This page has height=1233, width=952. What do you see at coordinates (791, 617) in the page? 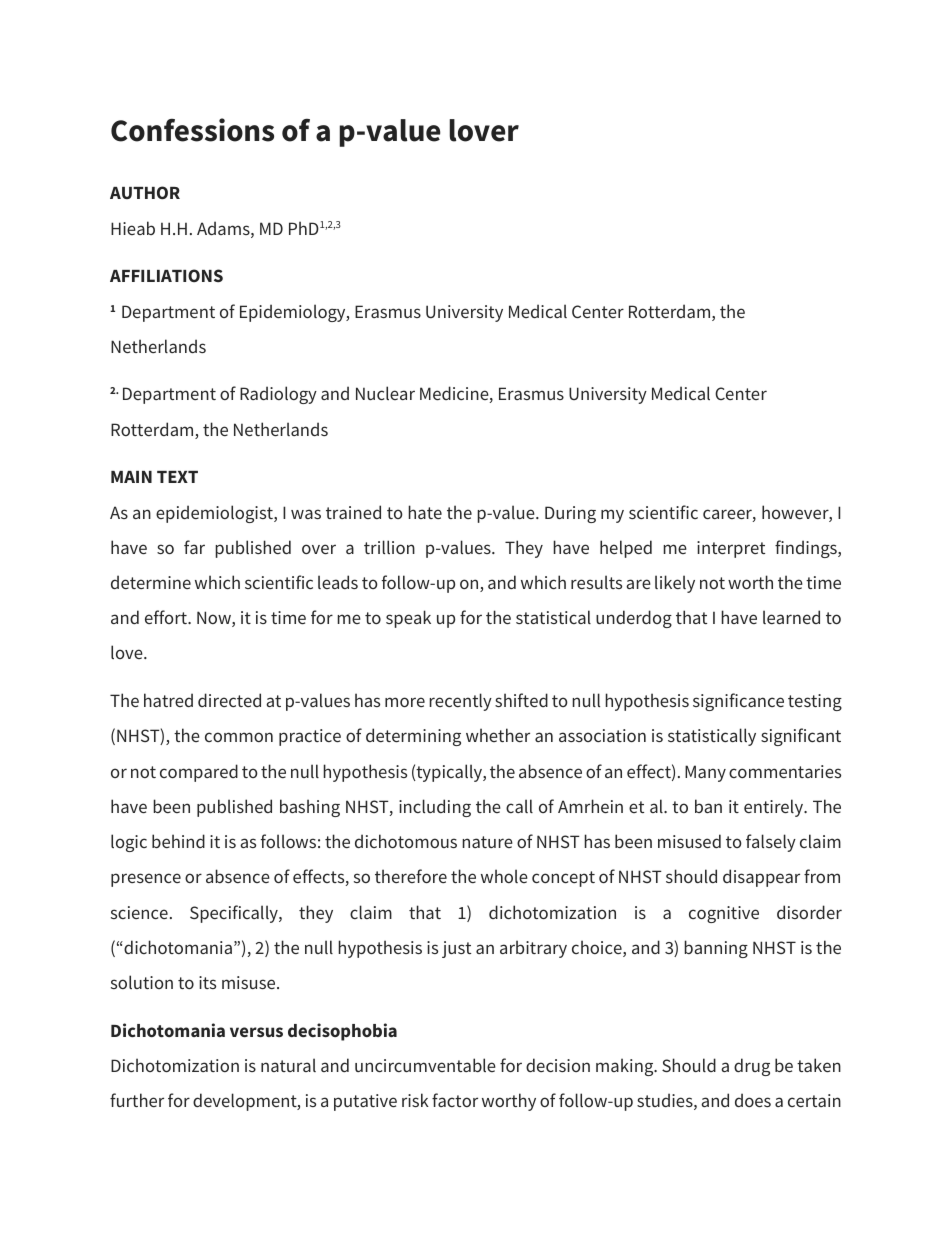
I see `learned` at bounding box center [791, 617].
